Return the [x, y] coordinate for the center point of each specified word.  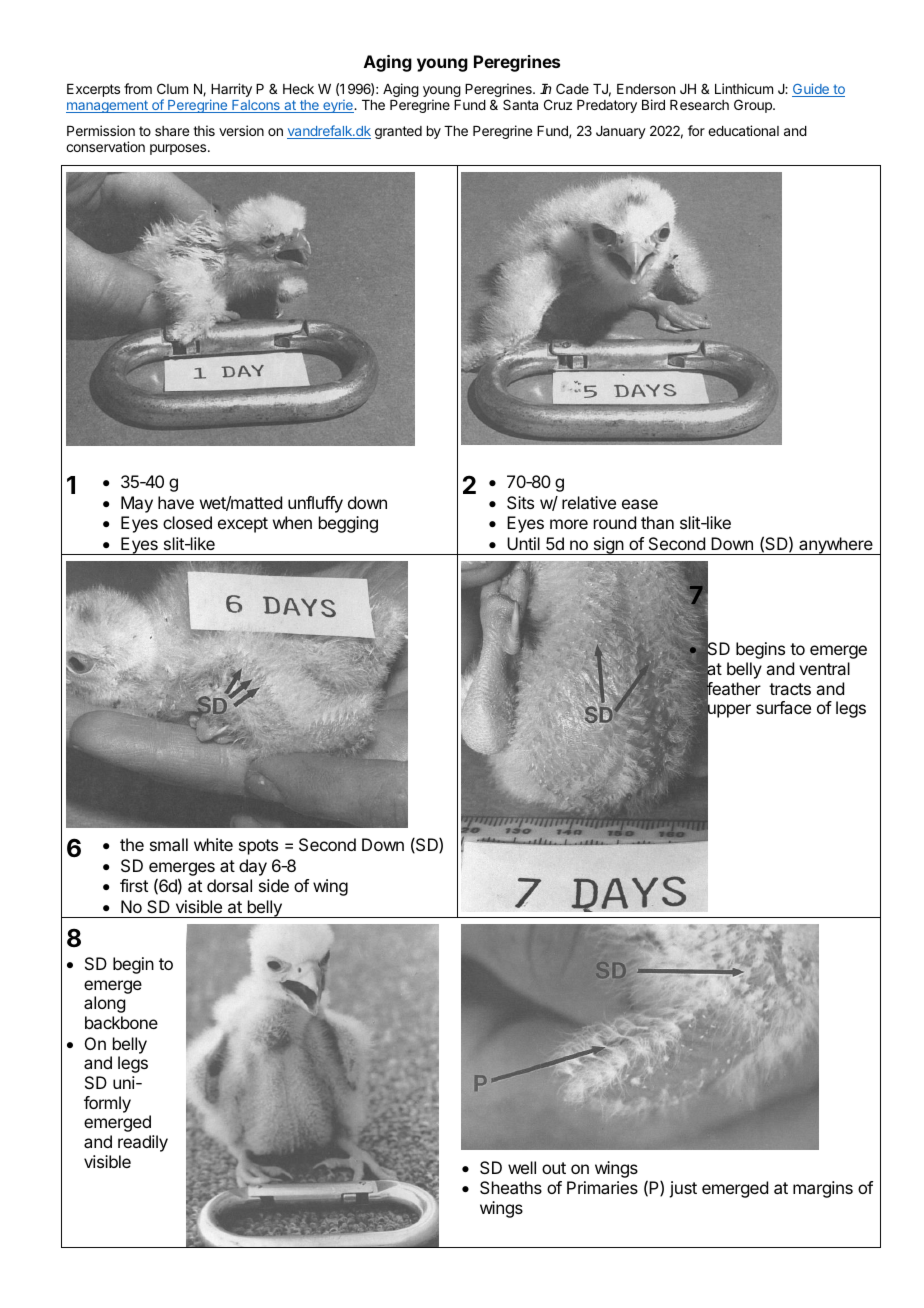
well [522, 1167]
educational [743, 130]
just [683, 1189]
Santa [520, 104]
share [172, 131]
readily [143, 1143]
